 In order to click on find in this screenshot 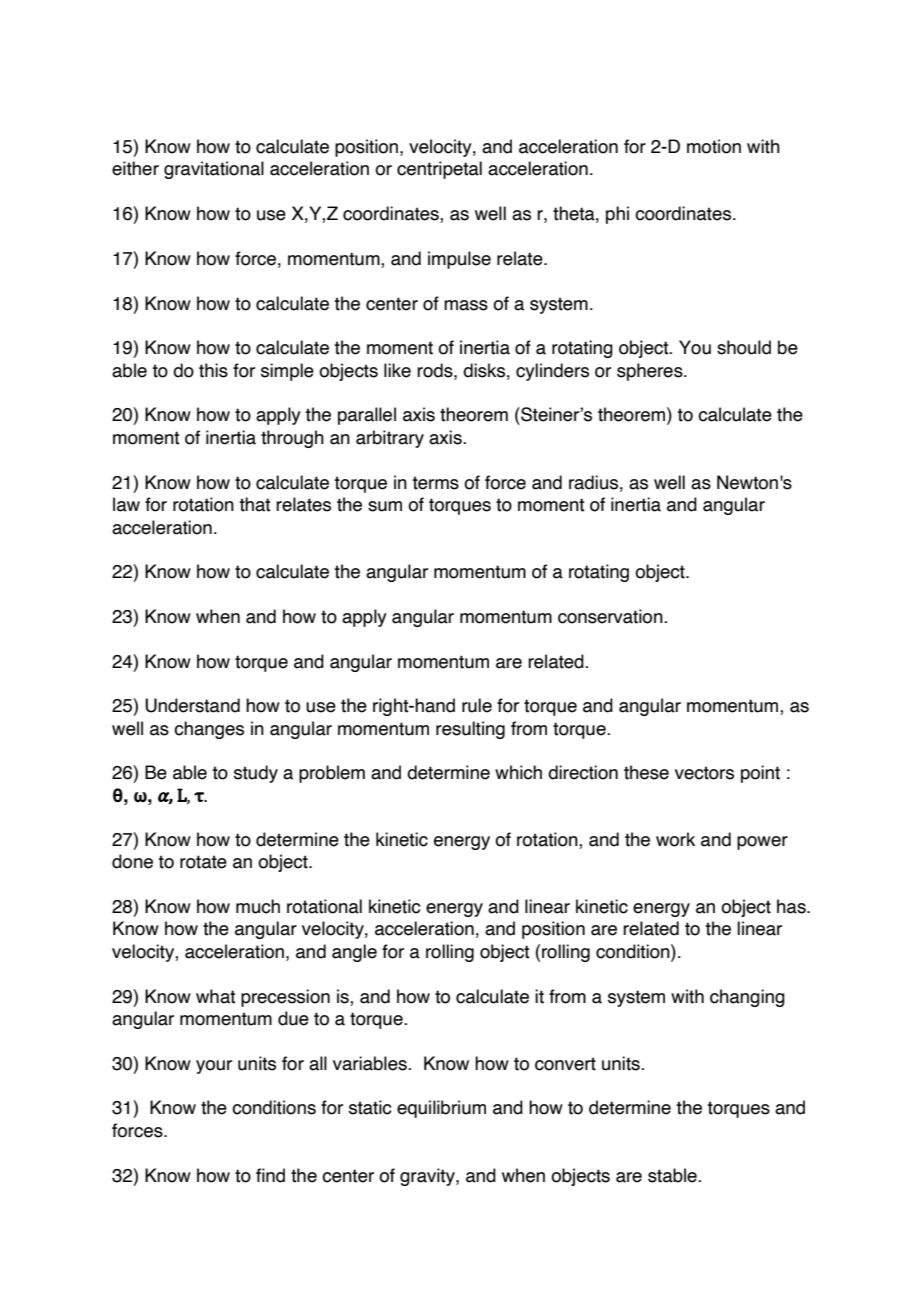, I will do `click(270, 1175)`.
